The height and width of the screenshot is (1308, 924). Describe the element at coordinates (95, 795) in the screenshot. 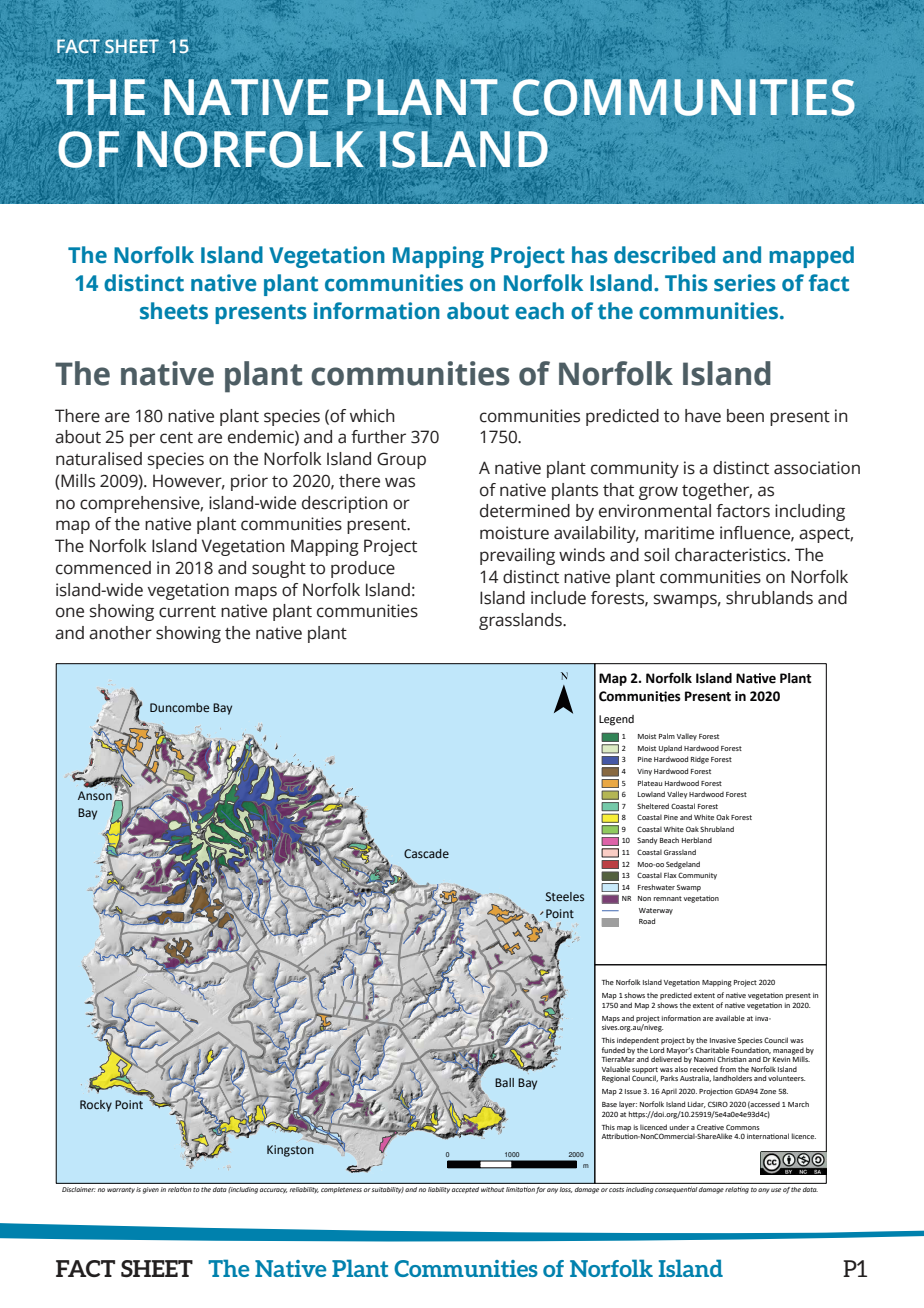

I see `Anson` at that location.
